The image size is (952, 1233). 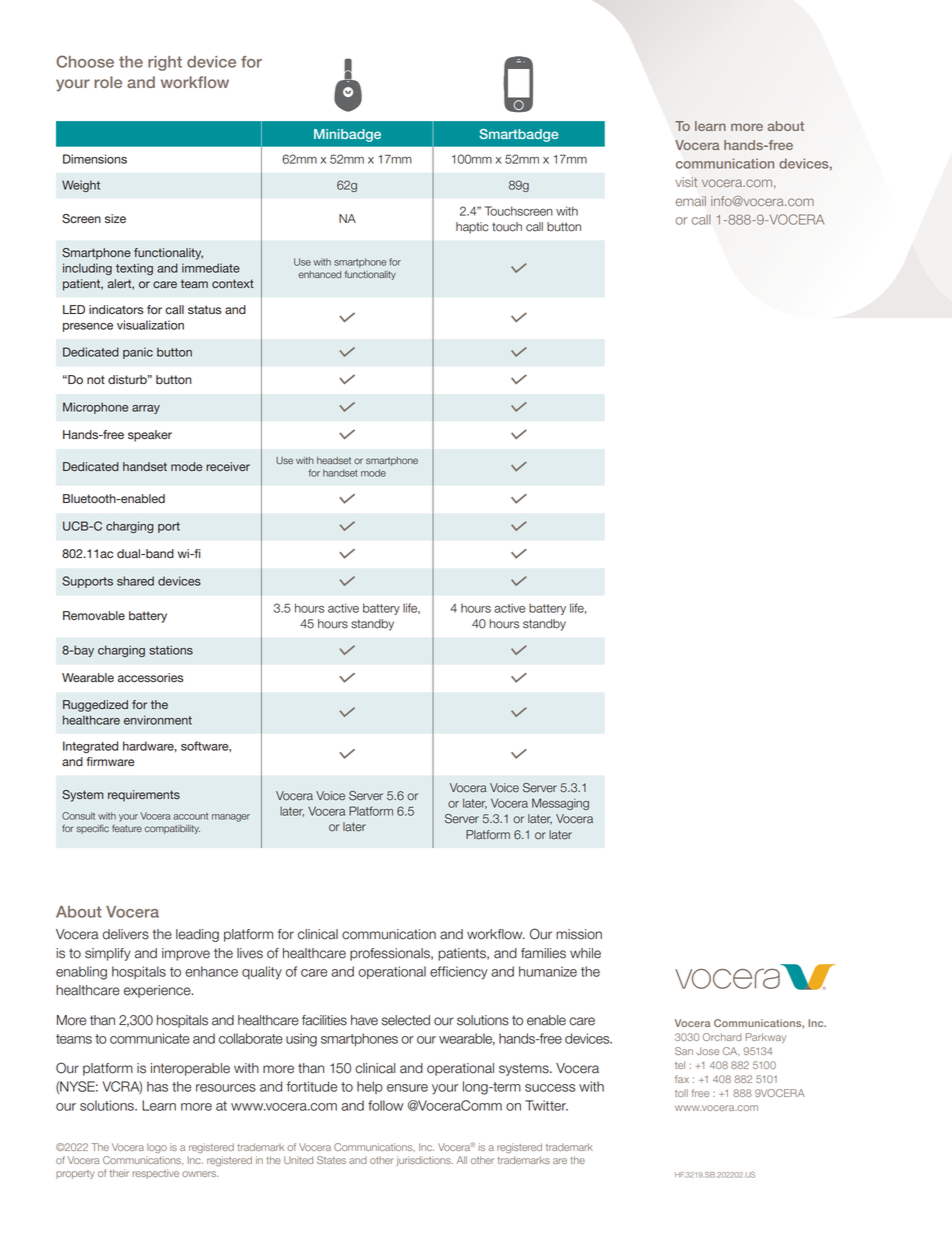 What do you see at coordinates (157, 1148) in the screenshot?
I see `logo` at bounding box center [157, 1148].
